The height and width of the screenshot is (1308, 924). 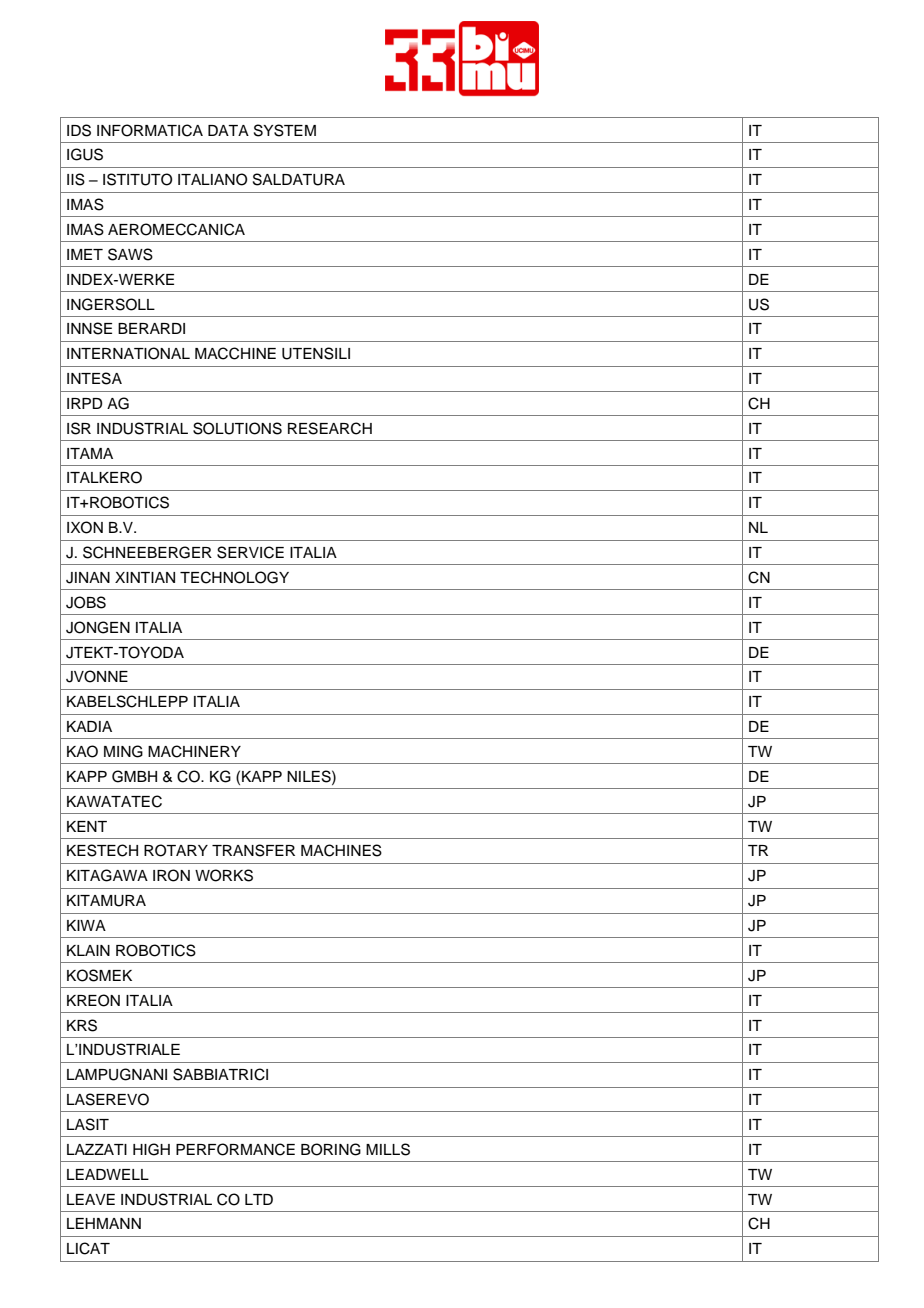 What do you see at coordinates (147, 552) in the screenshot?
I see `SCHNEEBERGER` at bounding box center [147, 552].
